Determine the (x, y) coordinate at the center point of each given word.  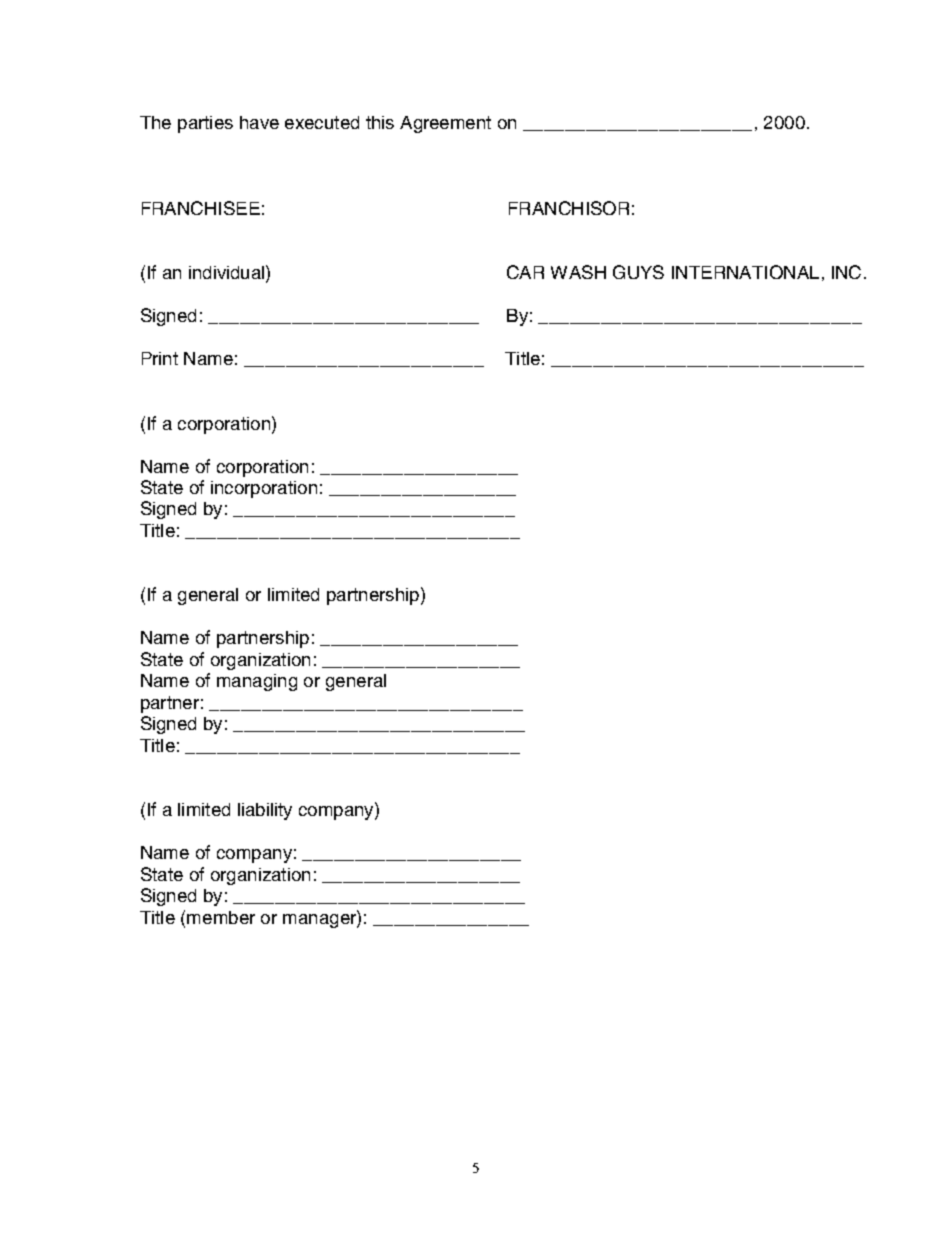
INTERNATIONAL (745, 272)
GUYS (638, 272)
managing (257, 682)
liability (265, 811)
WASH (578, 272)
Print (160, 358)
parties (205, 124)
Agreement (445, 124)
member (221, 917)
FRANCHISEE (201, 208)
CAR (525, 272)
